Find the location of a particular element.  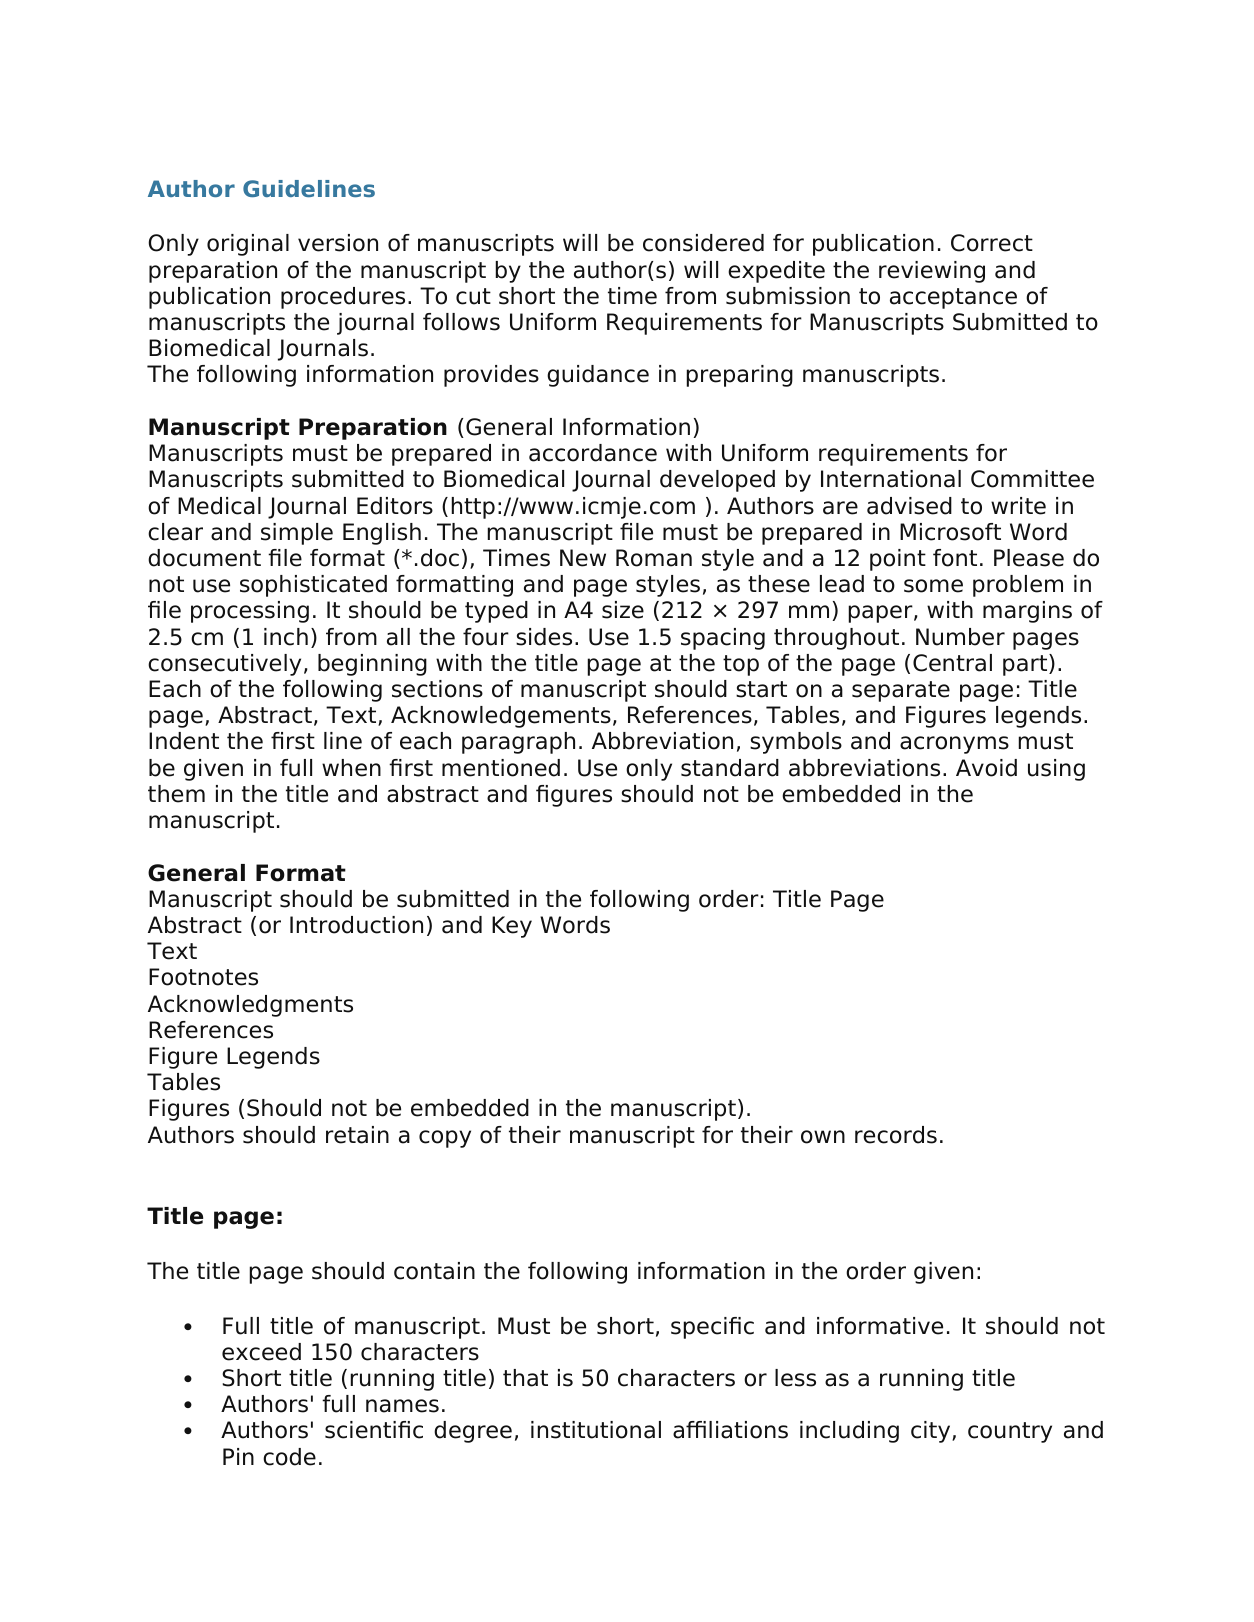

records is located at coordinates (896, 1135).
